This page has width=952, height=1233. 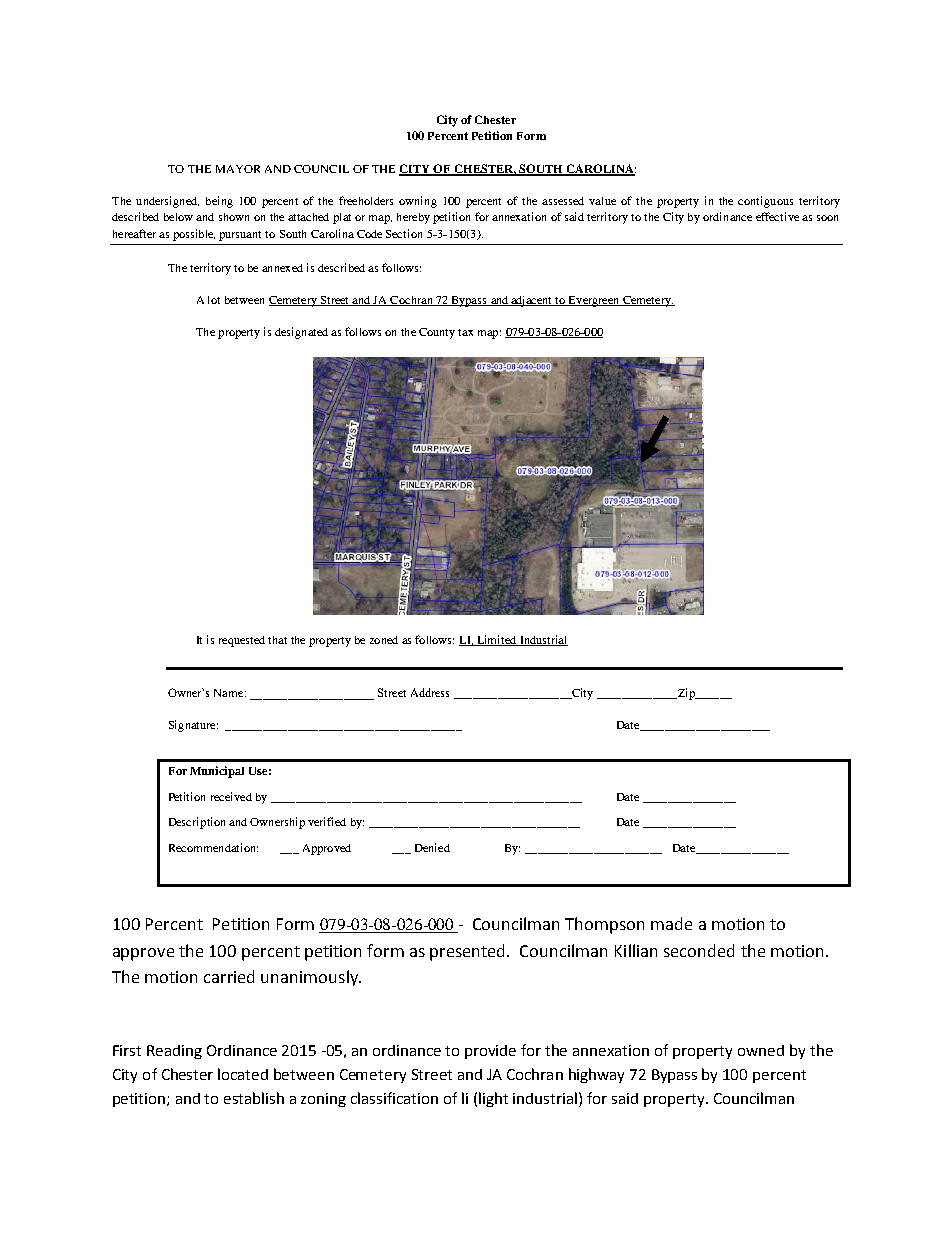 I want to click on contiguous, so click(x=765, y=202).
